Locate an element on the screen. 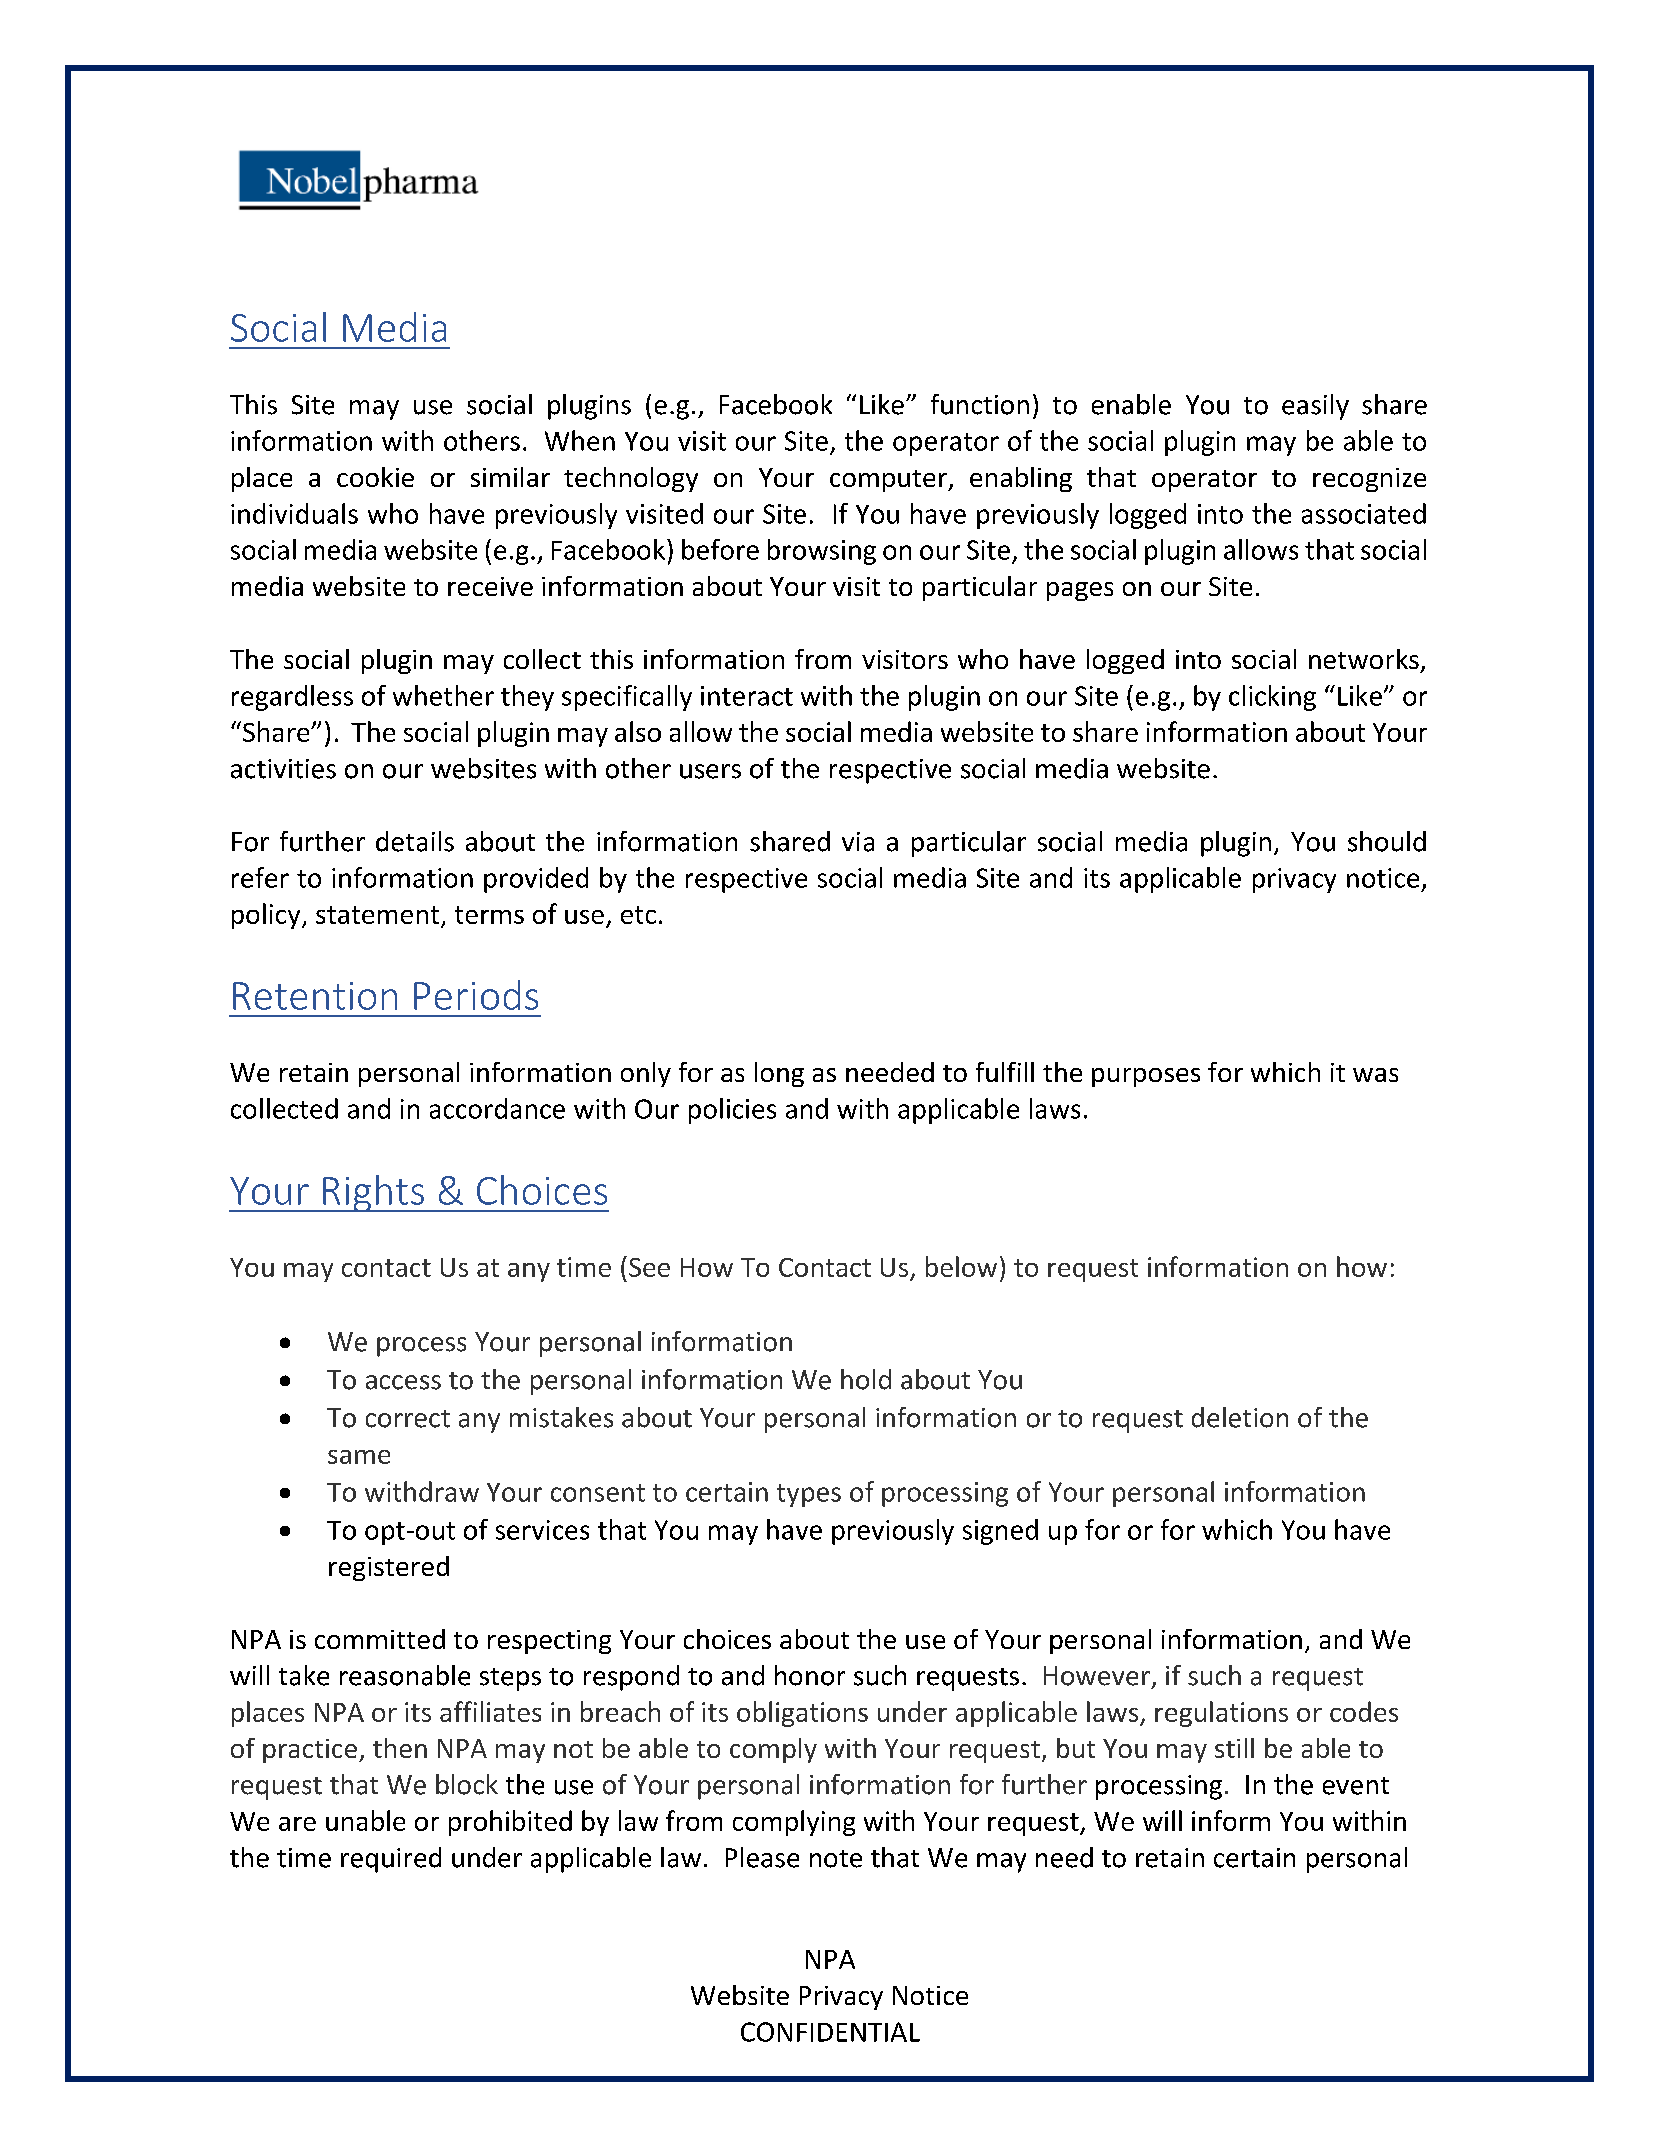 The image size is (1659, 2147). CONFIDENTIAL is located at coordinates (830, 2032).
